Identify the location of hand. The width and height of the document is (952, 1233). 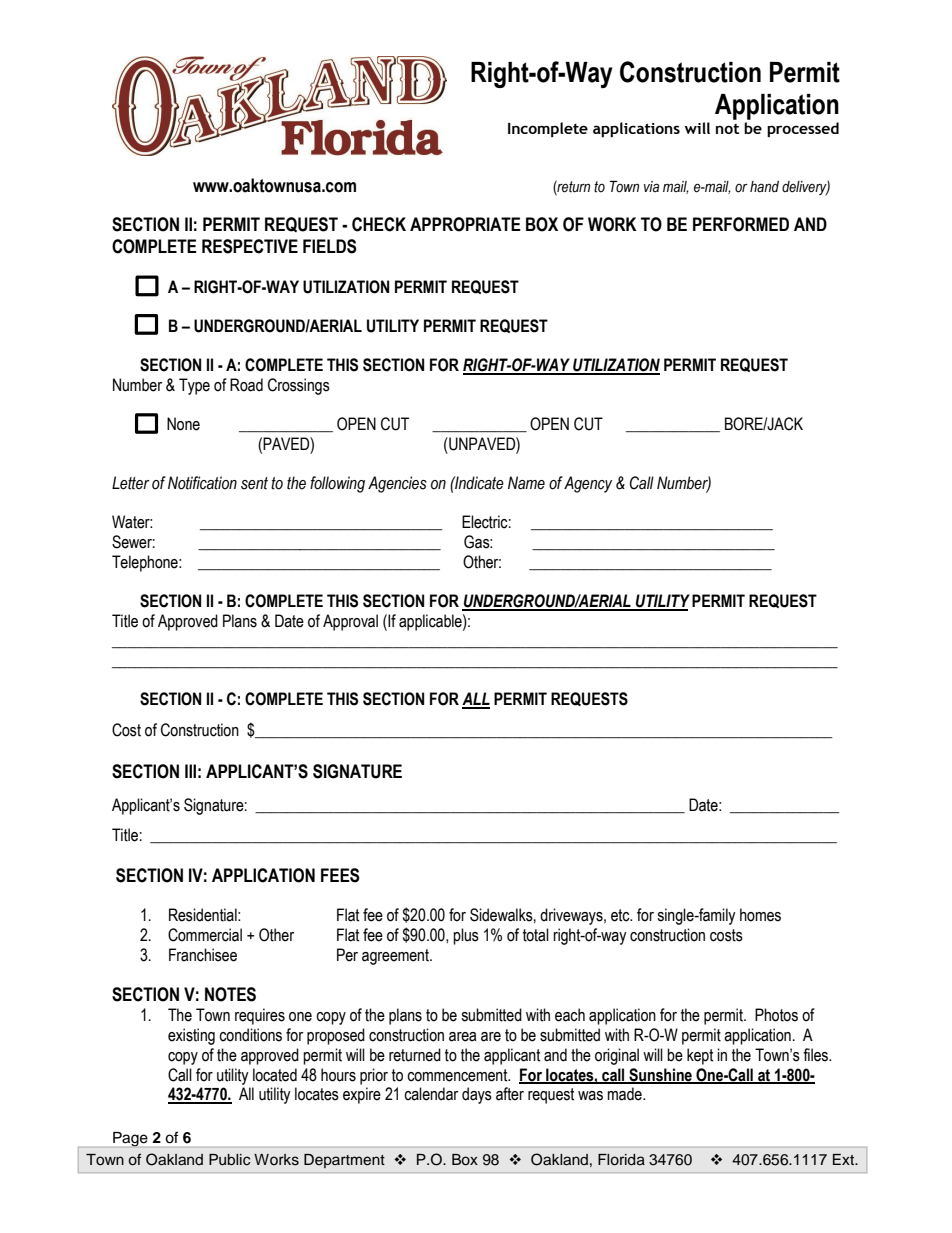
(764, 187).
